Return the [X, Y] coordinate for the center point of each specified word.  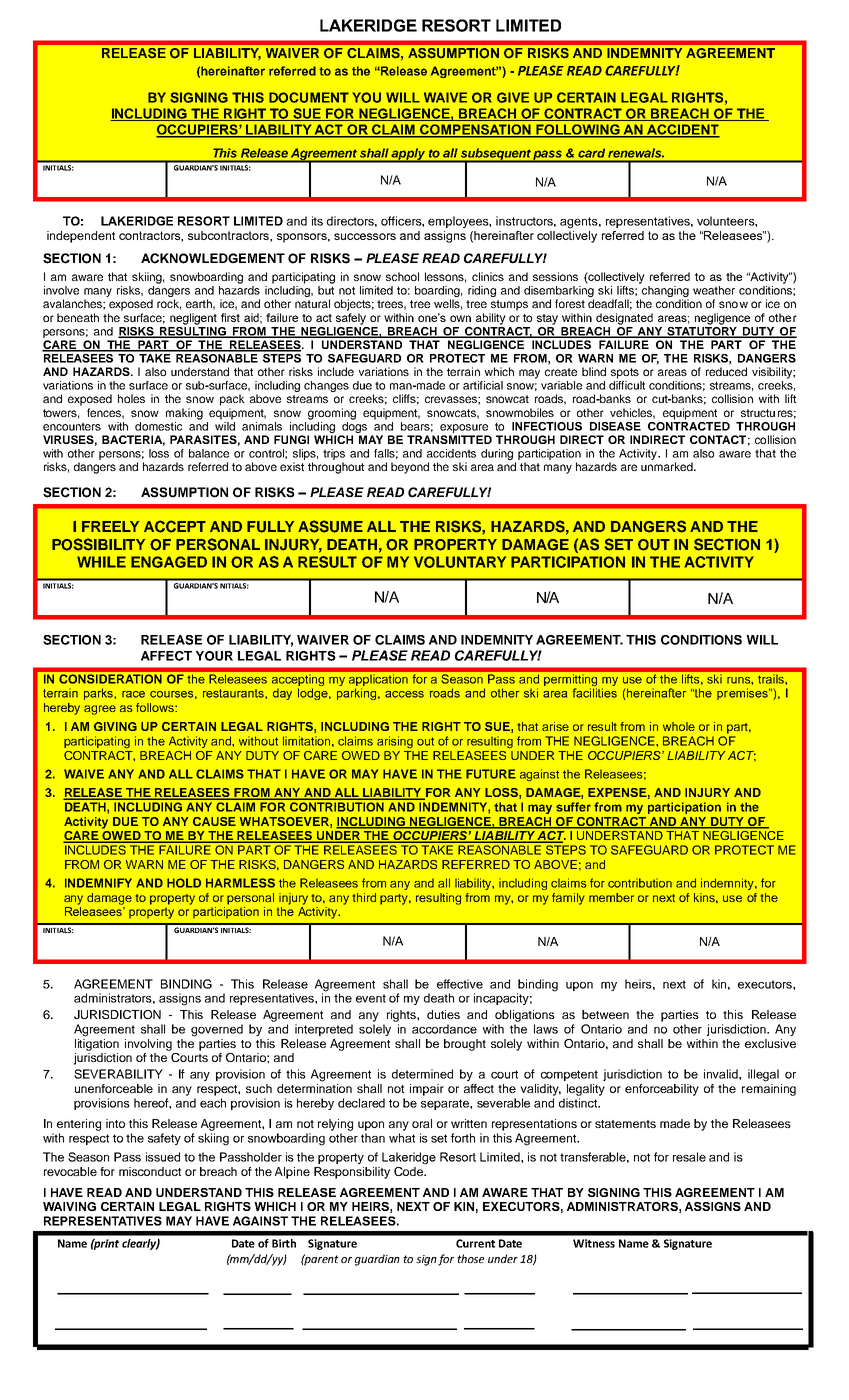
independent [81, 237]
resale [689, 1157]
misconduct [150, 1171]
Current [475, 1243]
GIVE [513, 97]
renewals [636, 153]
